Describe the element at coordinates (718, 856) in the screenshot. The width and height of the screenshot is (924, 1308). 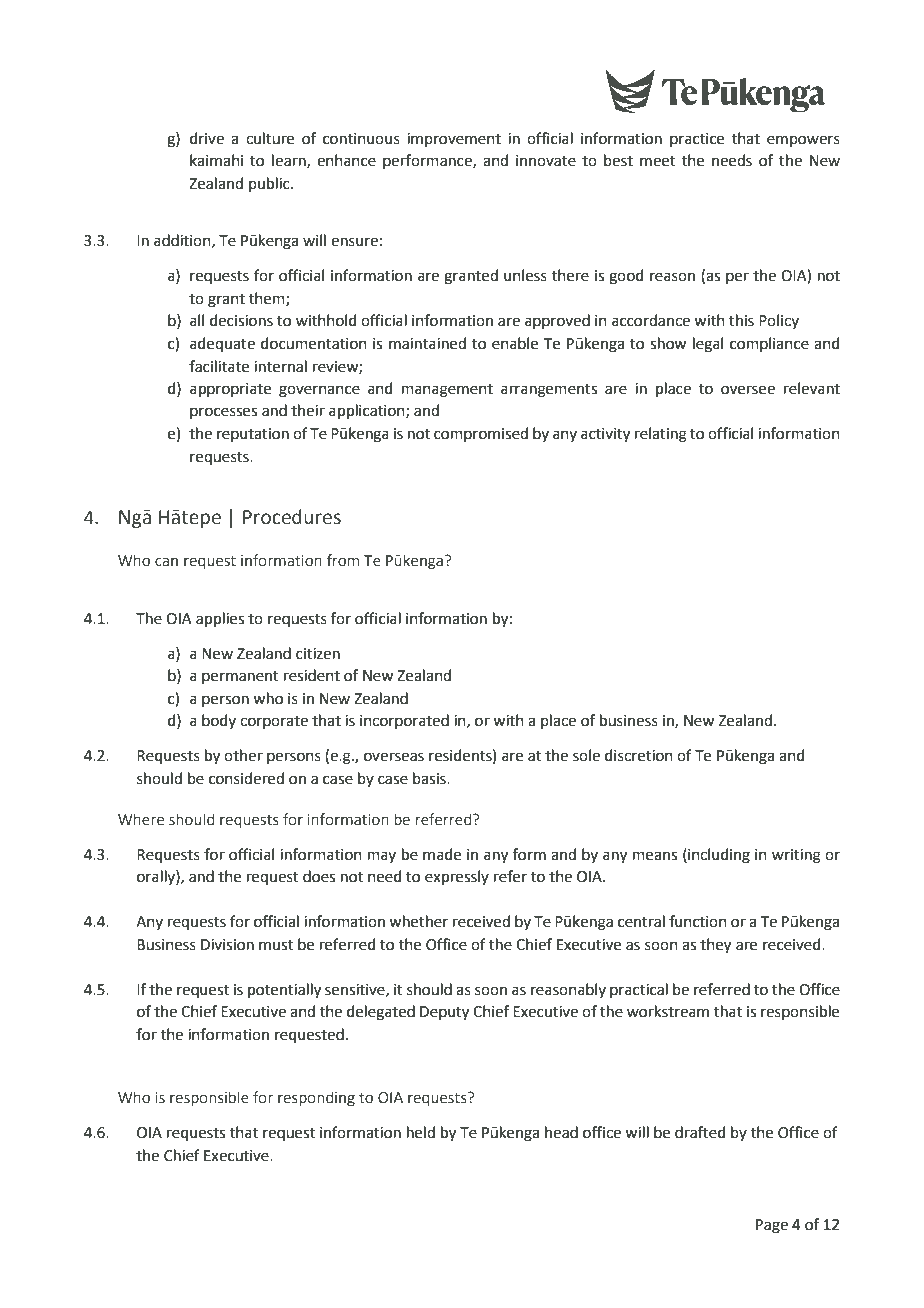
I see `including` at that location.
